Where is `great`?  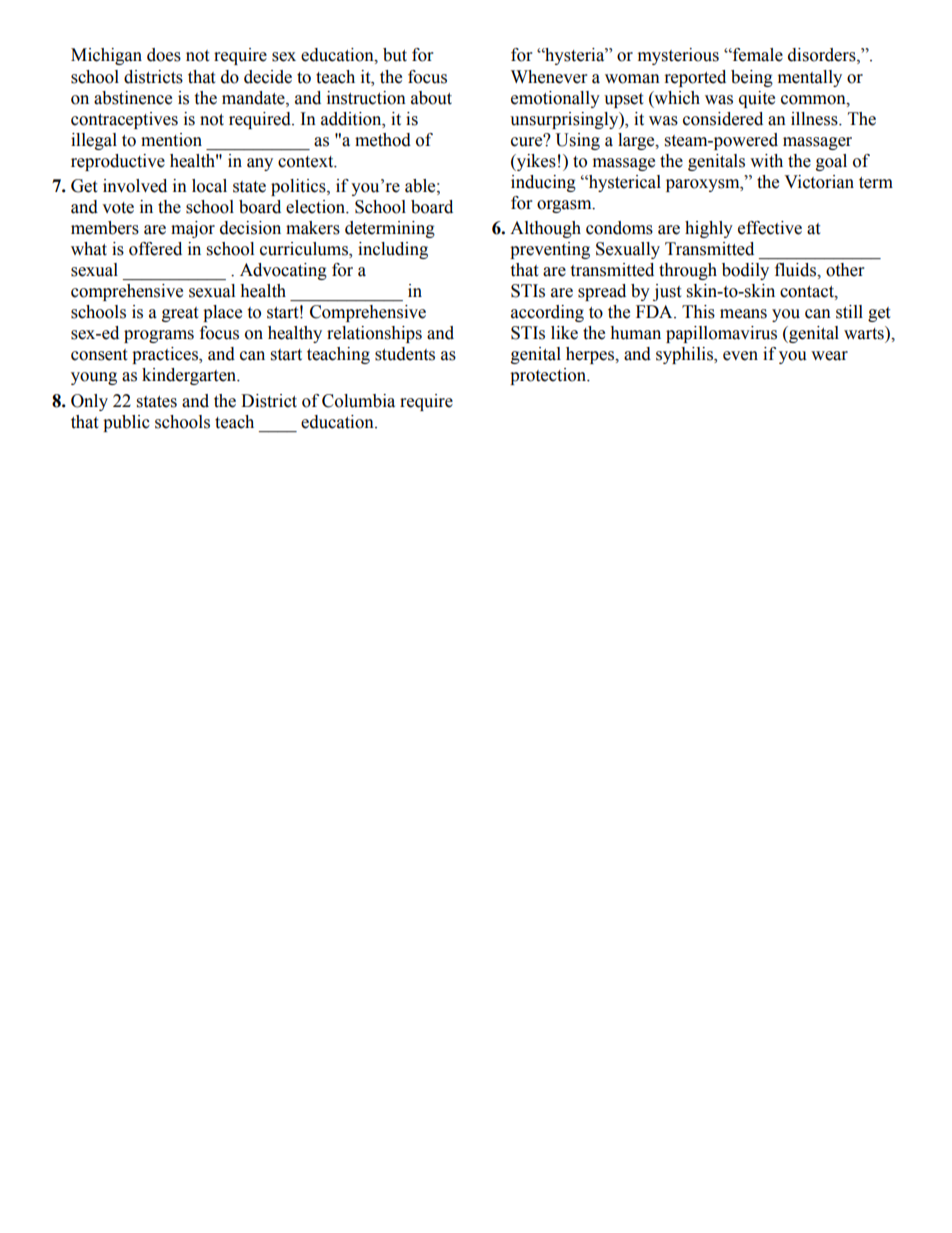 great is located at coordinates (180, 314).
